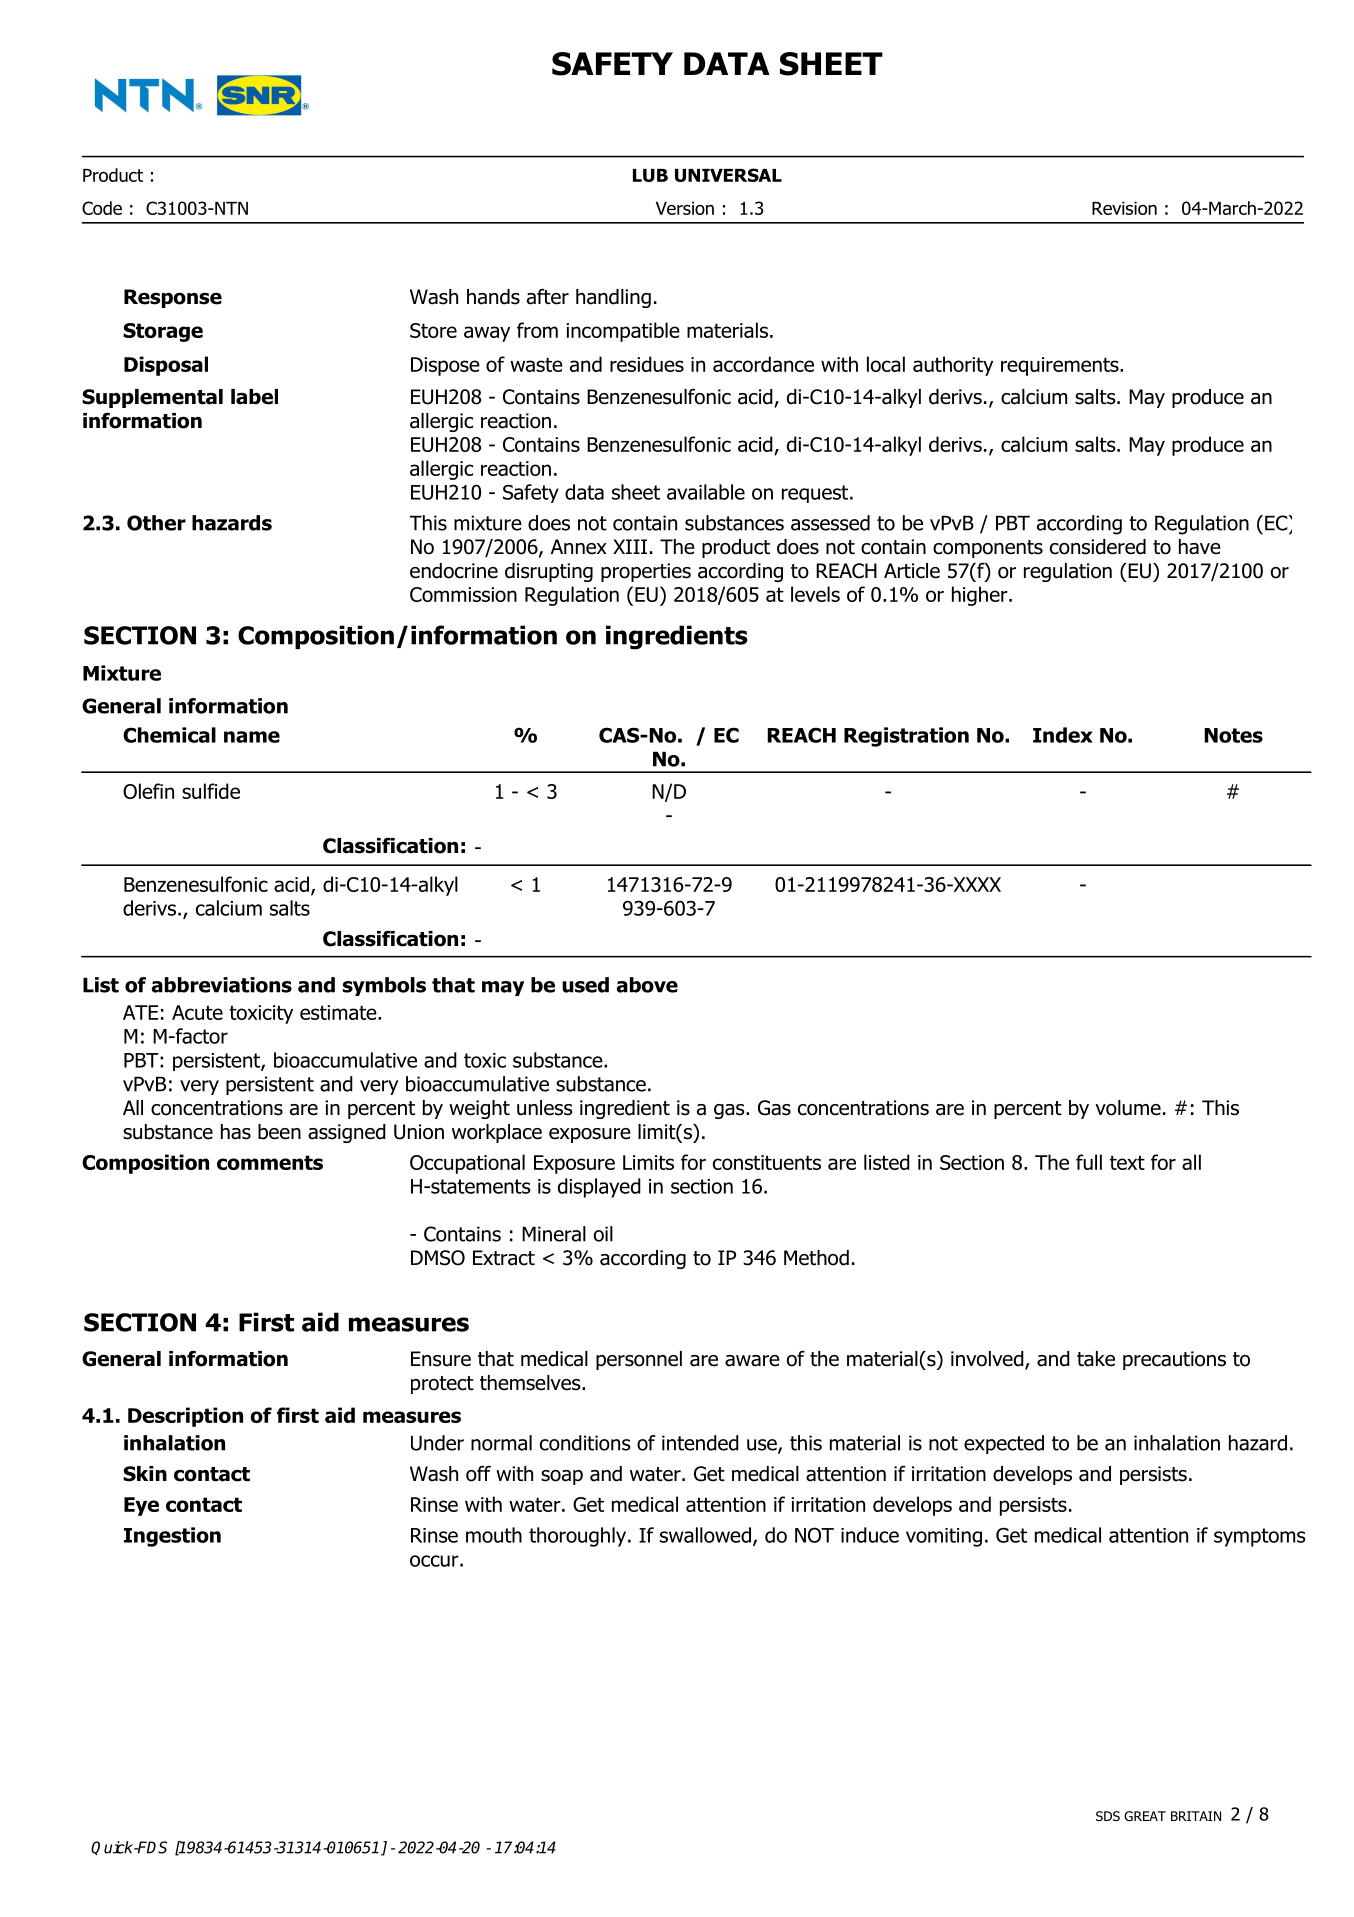  Describe the element at coordinates (236, 1132) in the image. I see `has` at that location.
